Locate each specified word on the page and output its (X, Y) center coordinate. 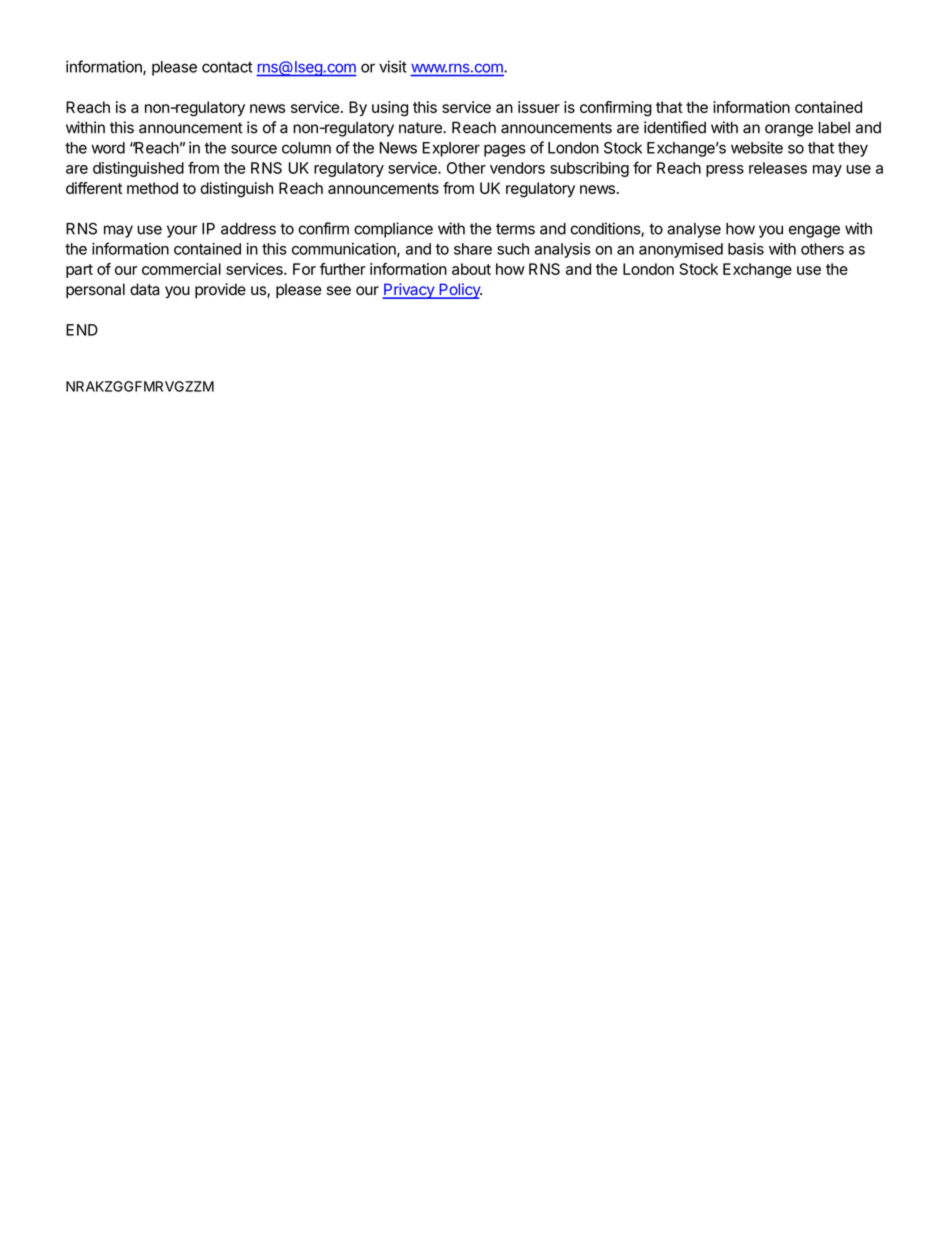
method (152, 188)
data (145, 289)
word (108, 148)
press (725, 171)
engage (814, 231)
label (834, 127)
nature (421, 128)
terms (515, 229)
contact (227, 67)
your (182, 231)
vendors (517, 168)
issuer (539, 107)
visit (393, 66)
